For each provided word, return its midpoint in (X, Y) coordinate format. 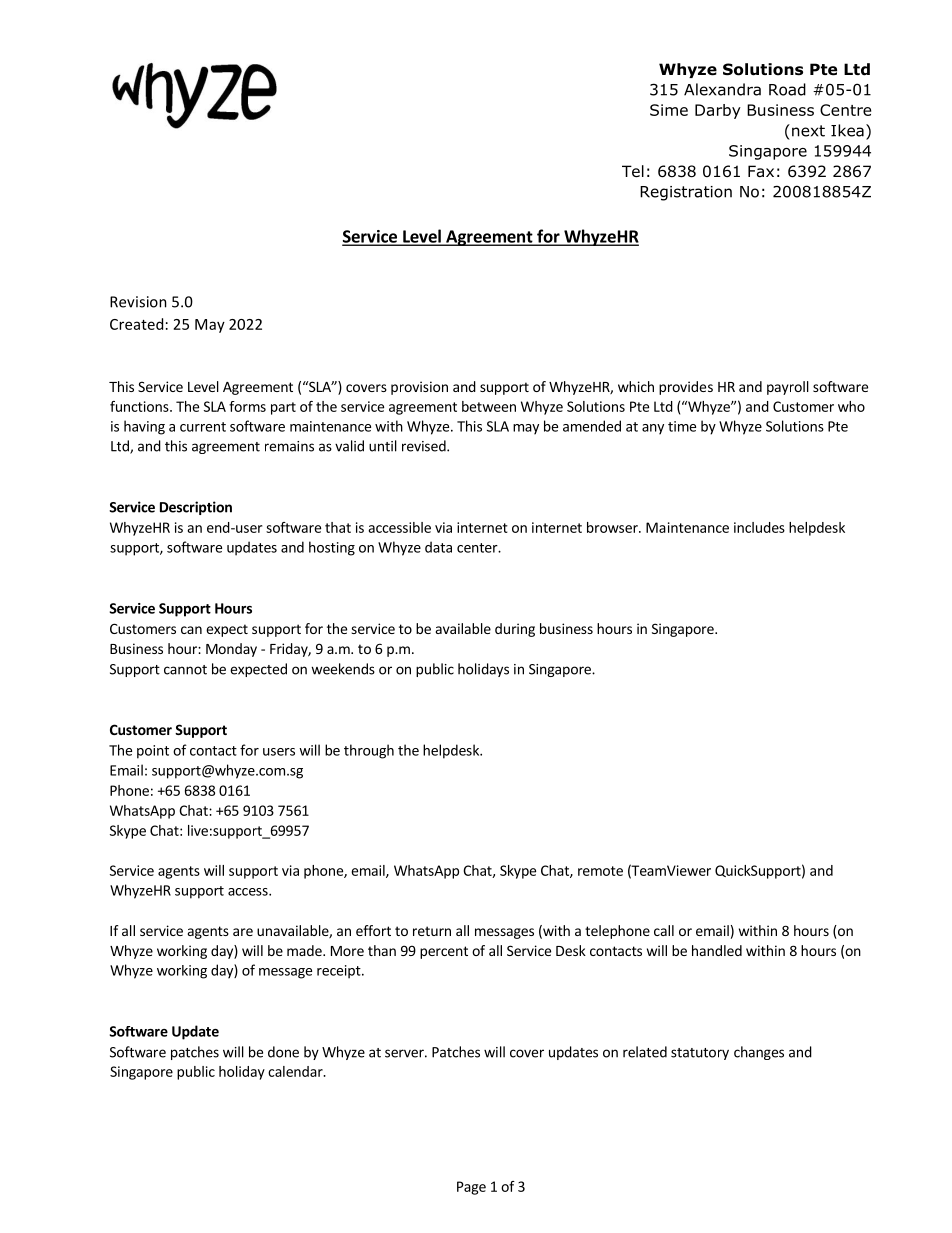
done (283, 1052)
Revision (138, 302)
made (305, 950)
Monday (231, 650)
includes (759, 527)
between (489, 406)
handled (717, 950)
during (515, 630)
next (808, 131)
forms (247, 406)
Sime (669, 110)
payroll (788, 388)
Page (471, 1188)
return (432, 931)
